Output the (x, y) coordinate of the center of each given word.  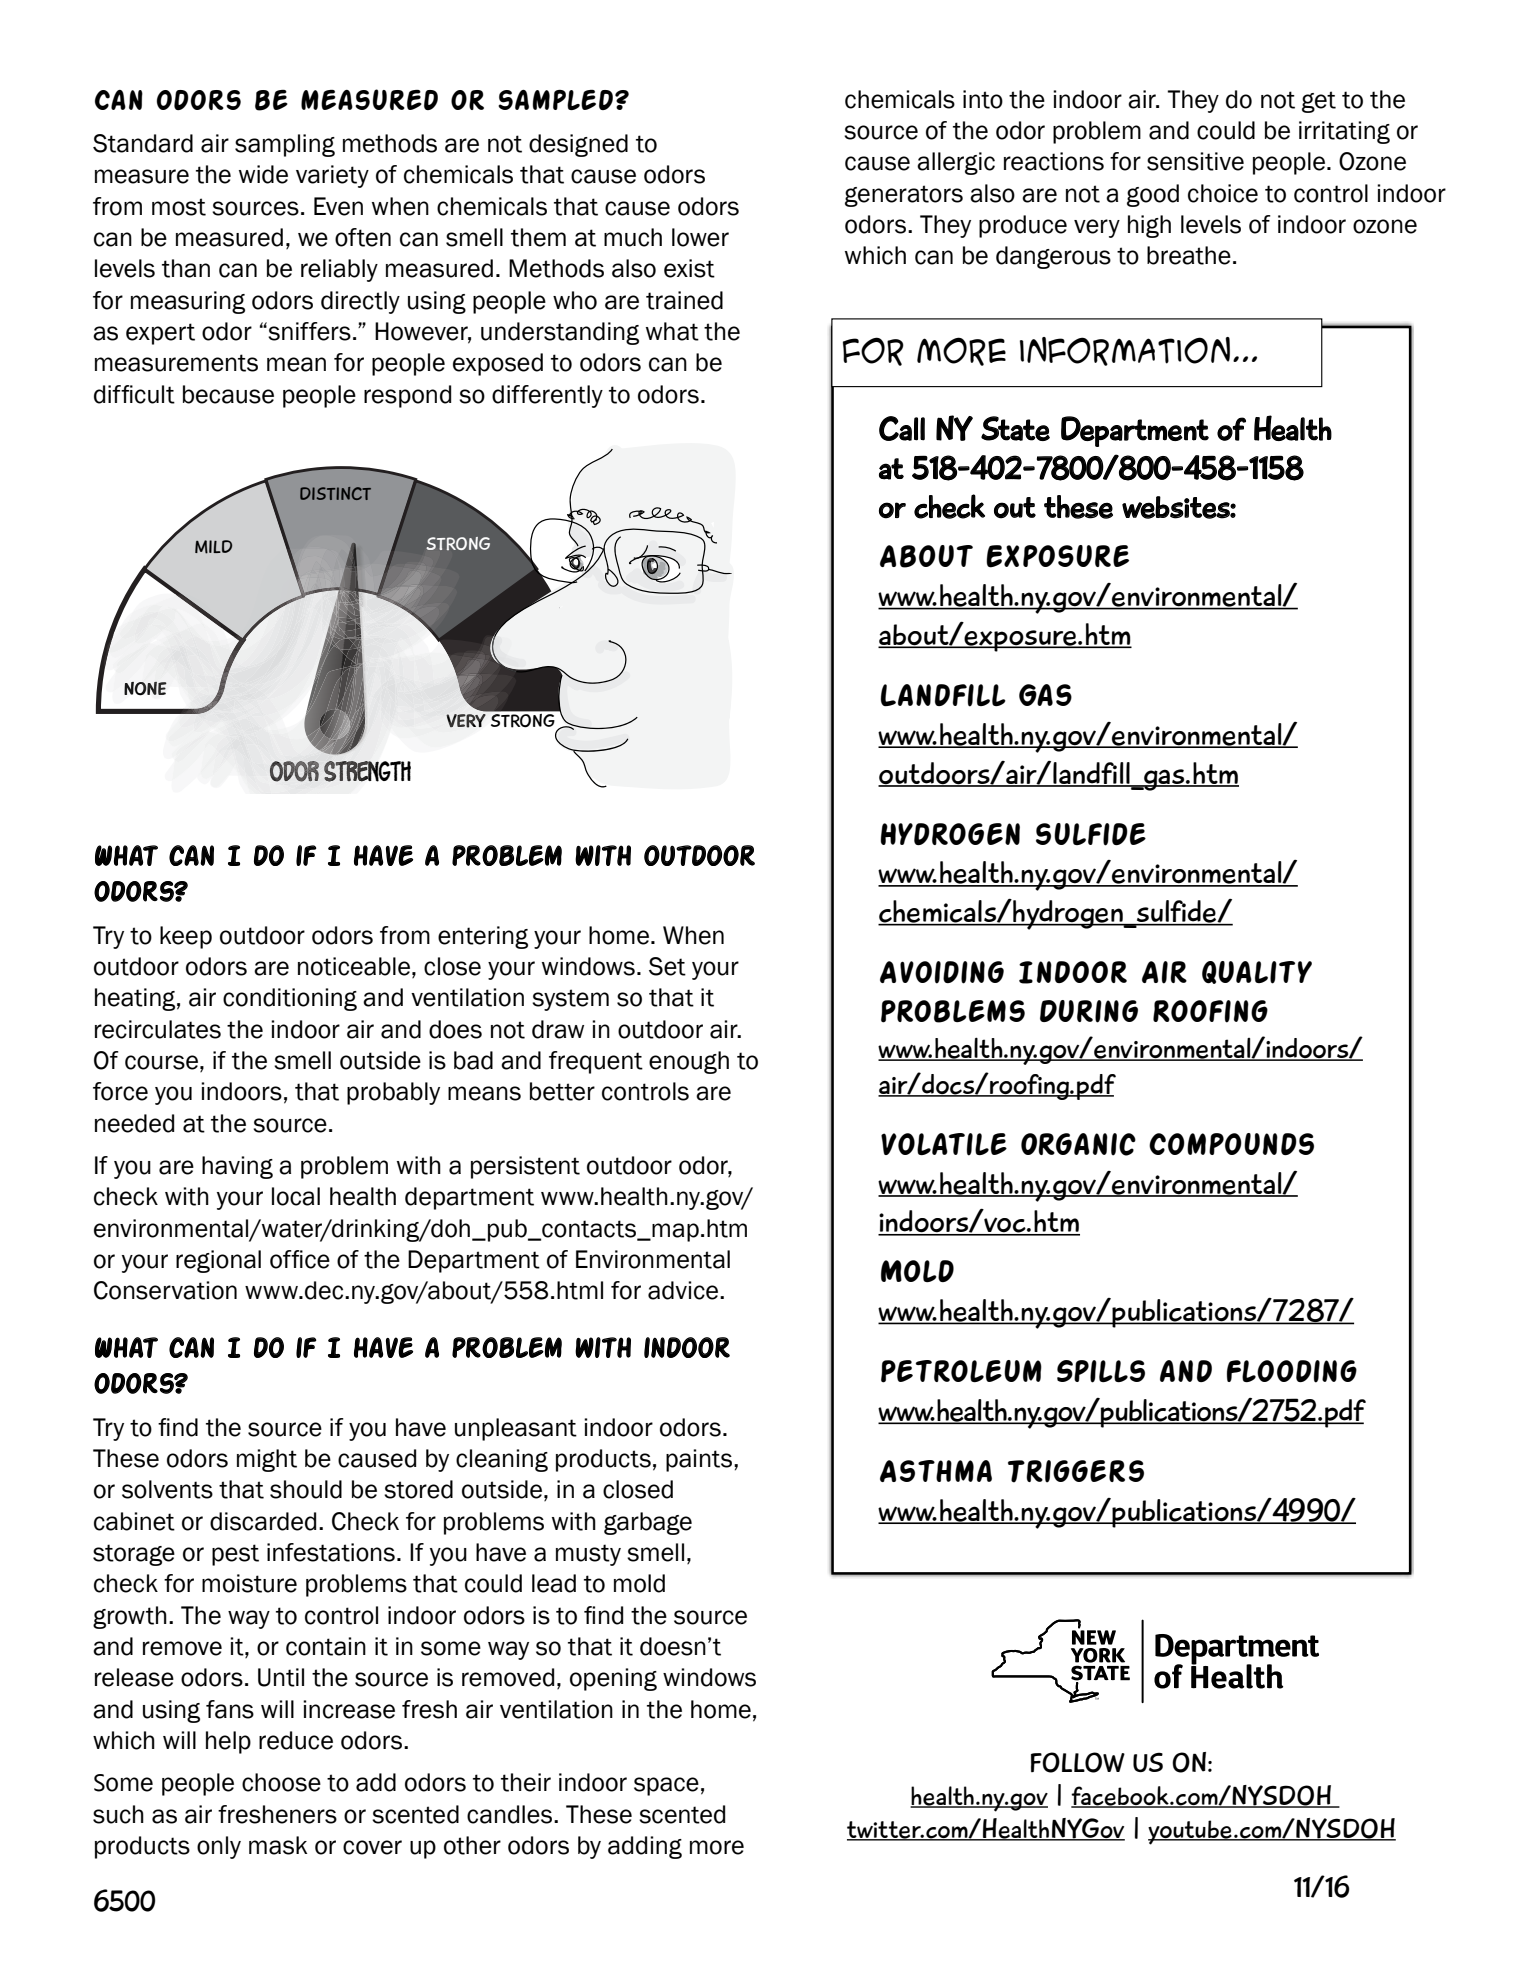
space (666, 1786)
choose (281, 1782)
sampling (285, 145)
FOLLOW (1078, 1762)
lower (700, 237)
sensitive (1195, 161)
